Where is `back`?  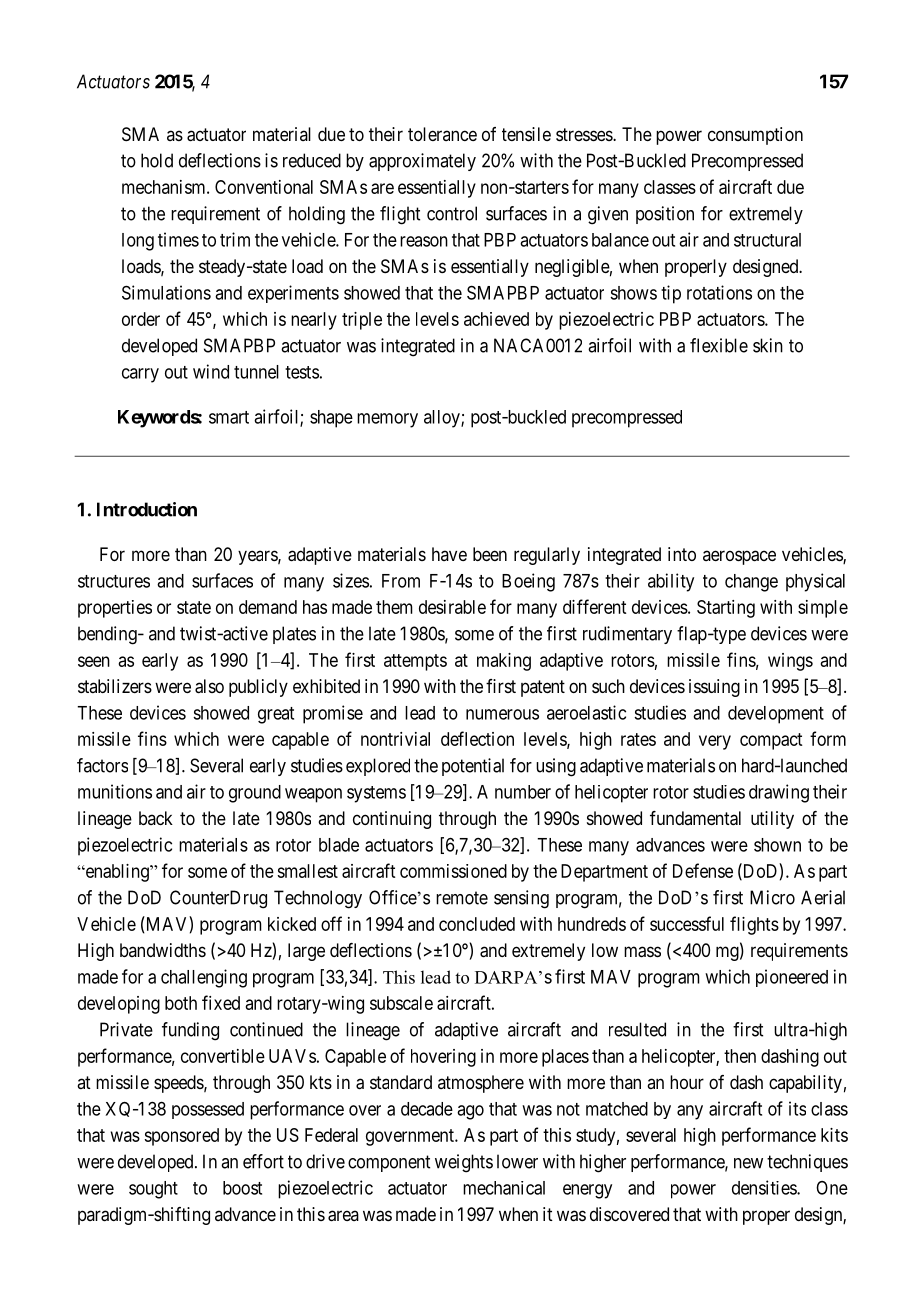 back is located at coordinates (156, 818).
